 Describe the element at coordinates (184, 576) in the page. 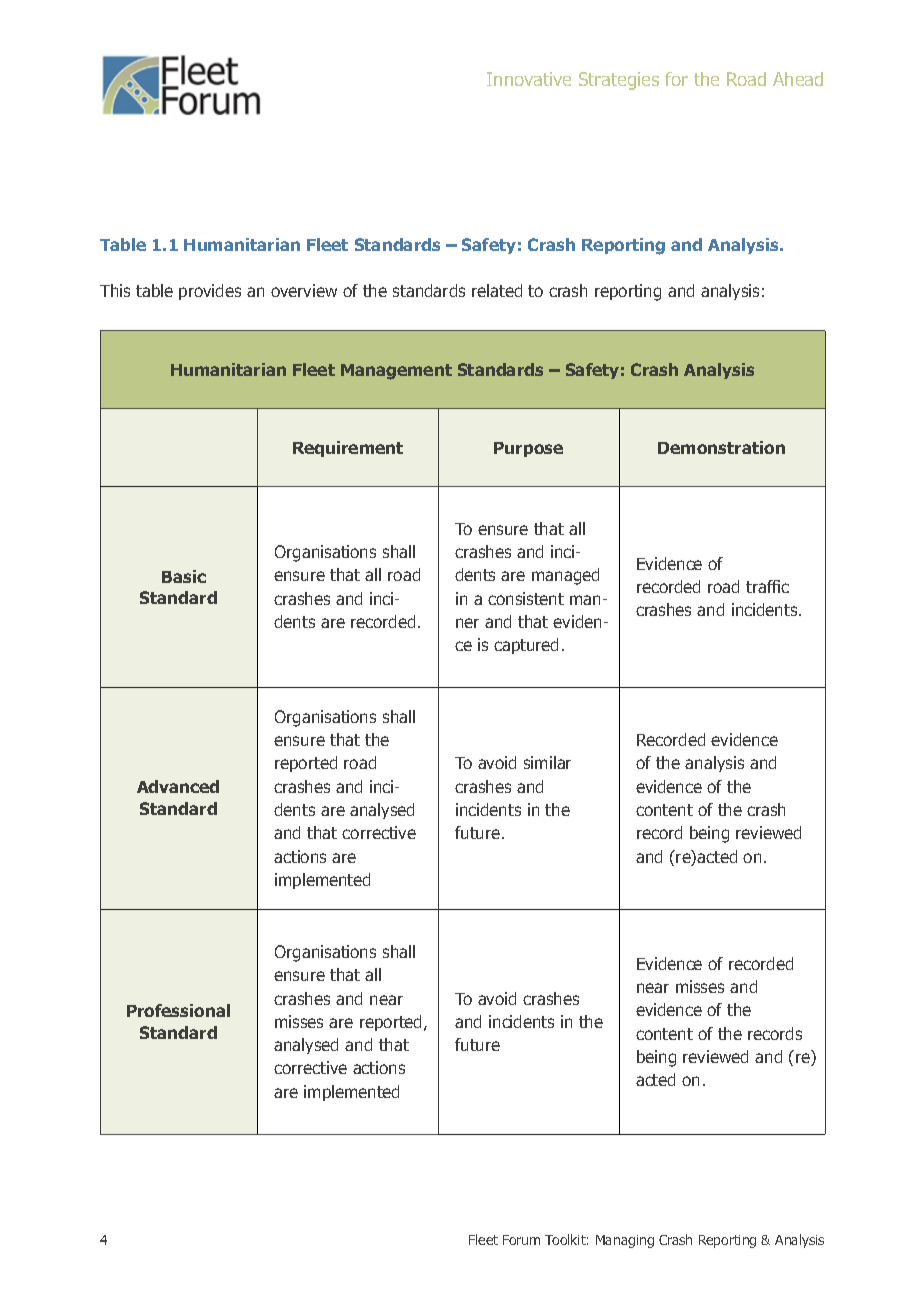

I see `Basic` at that location.
